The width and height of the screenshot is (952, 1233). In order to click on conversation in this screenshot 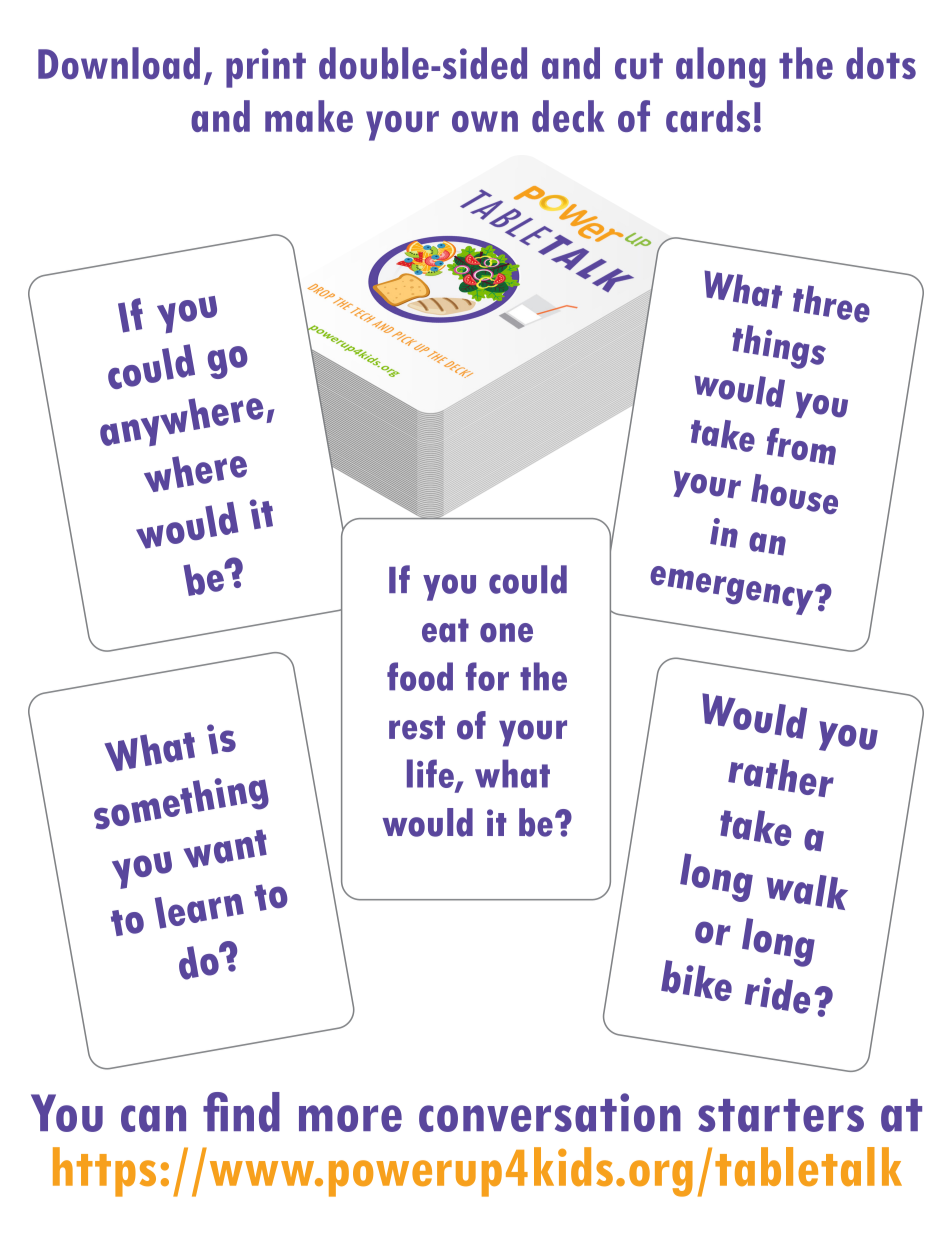, I will do `click(550, 1112)`.
